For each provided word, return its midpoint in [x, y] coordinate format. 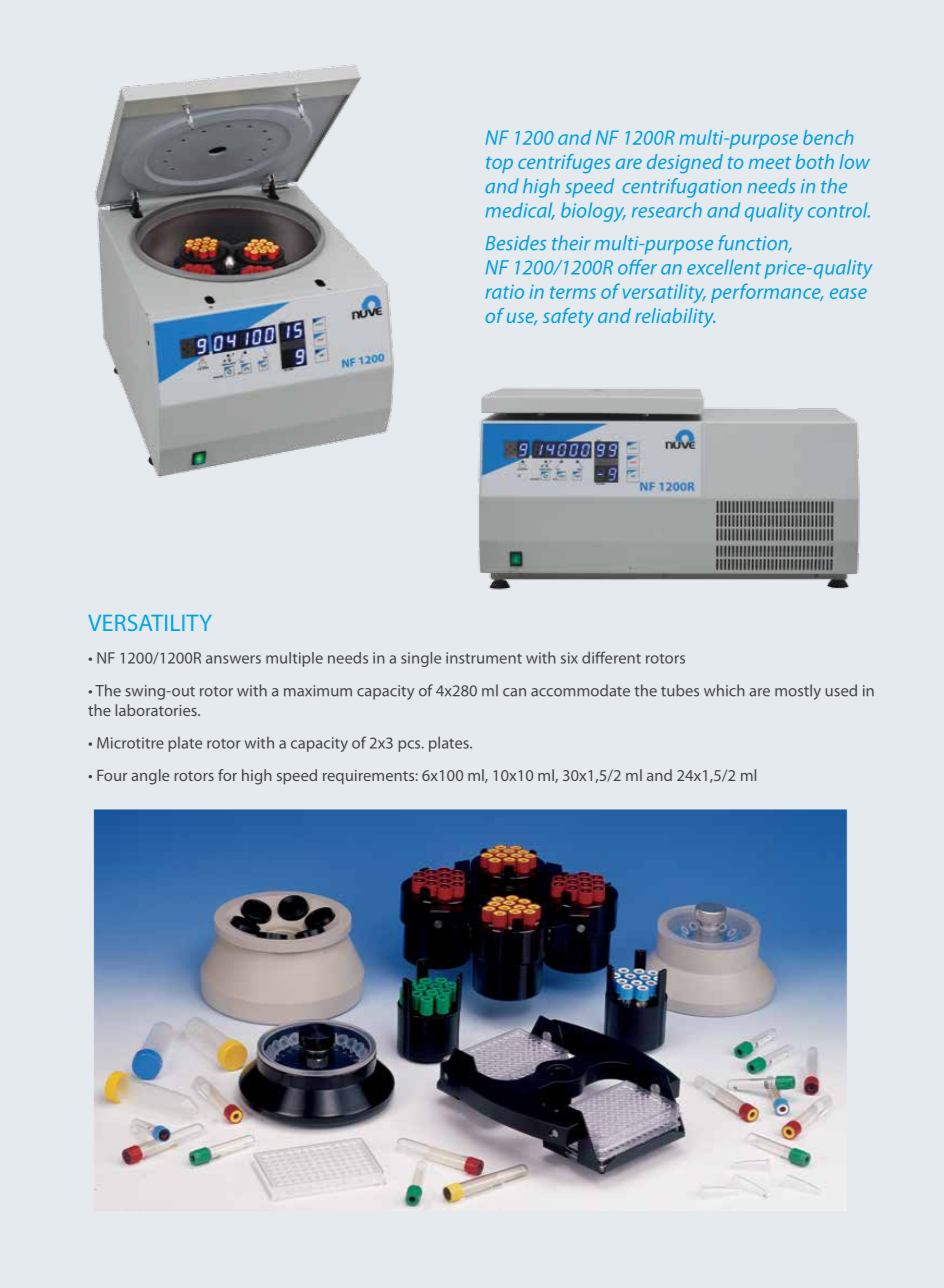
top [499, 164]
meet [770, 162]
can [514, 692]
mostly [798, 692]
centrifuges [564, 163]
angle [150, 777]
